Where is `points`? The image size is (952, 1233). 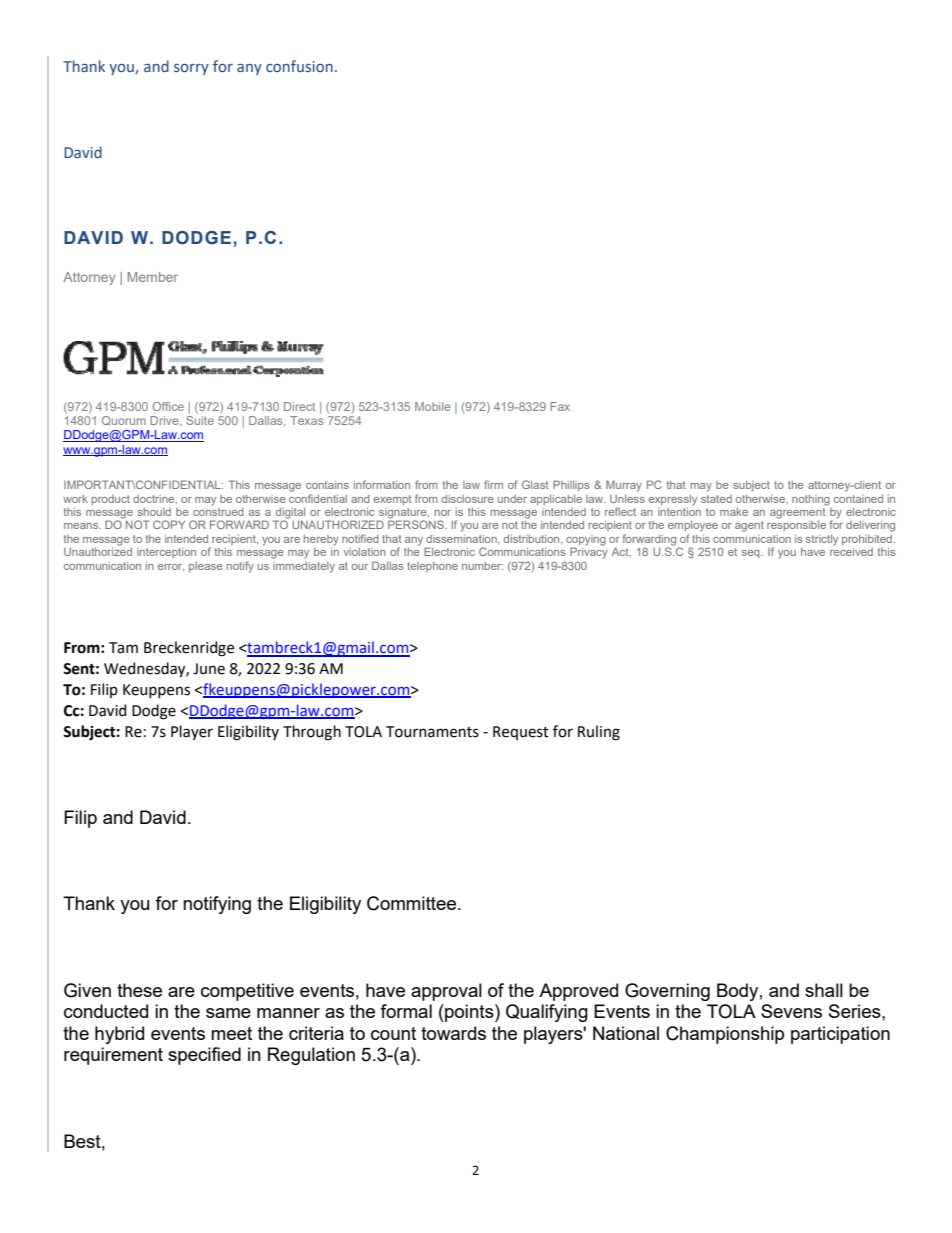 points is located at coordinates (469, 1013).
